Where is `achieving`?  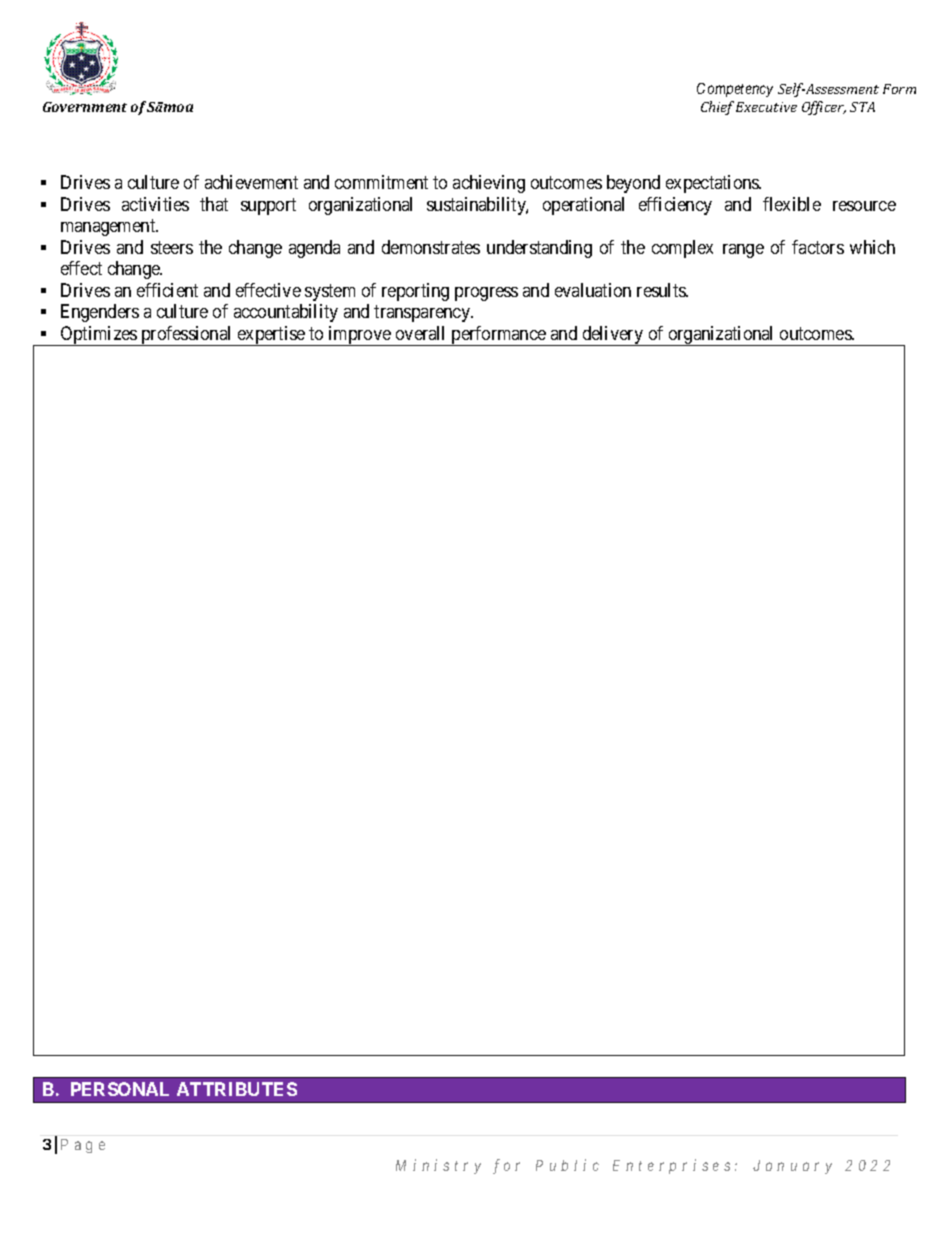 achieving is located at coordinates (489, 184).
